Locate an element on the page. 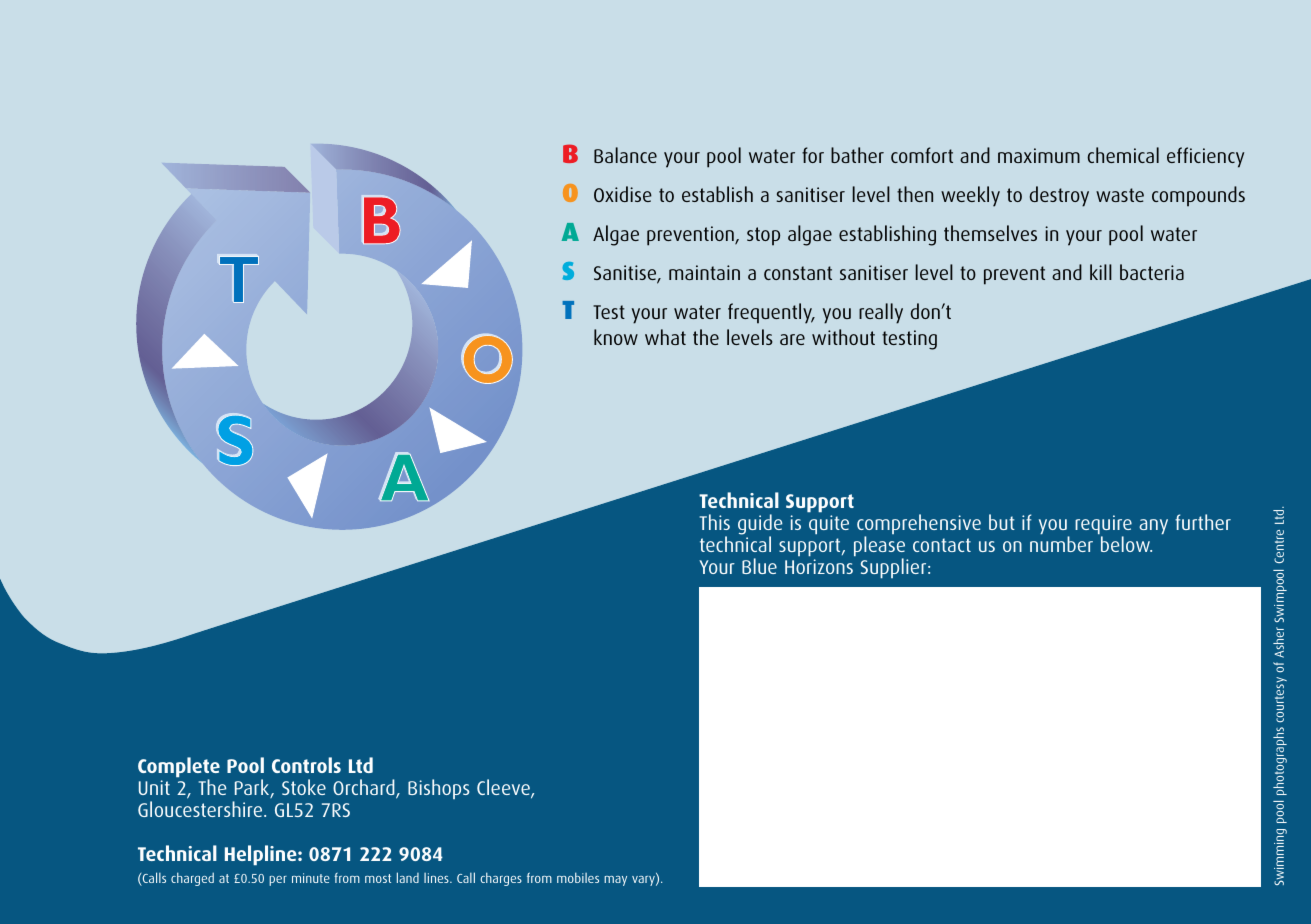  Balance is located at coordinates (625, 155).
